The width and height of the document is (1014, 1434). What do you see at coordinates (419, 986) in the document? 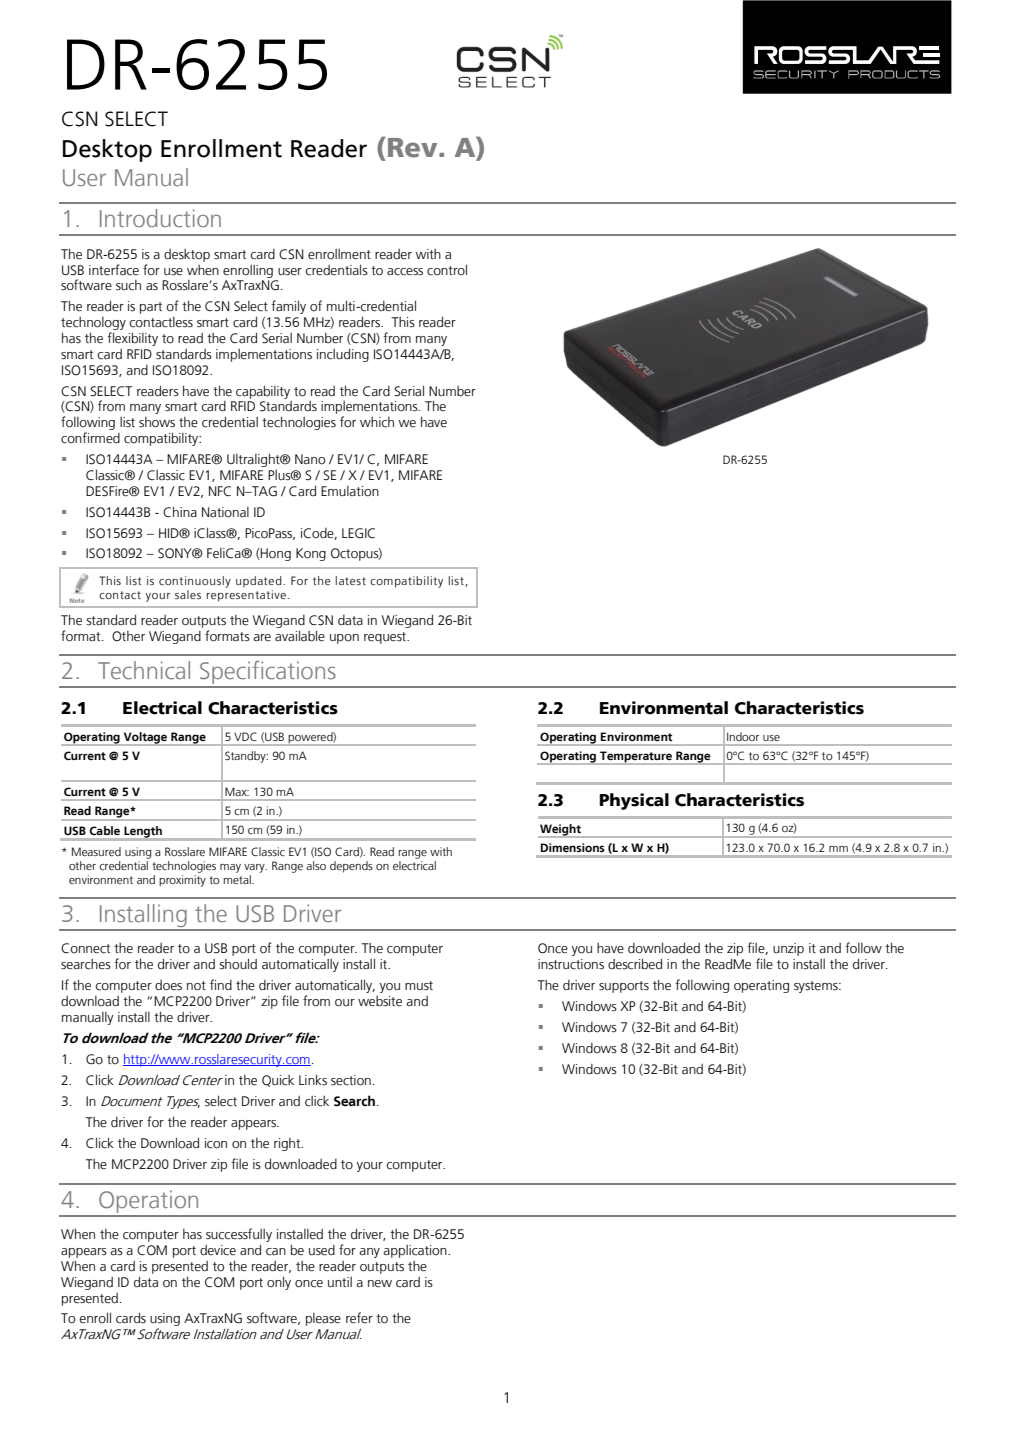
I see `must` at bounding box center [419, 986].
